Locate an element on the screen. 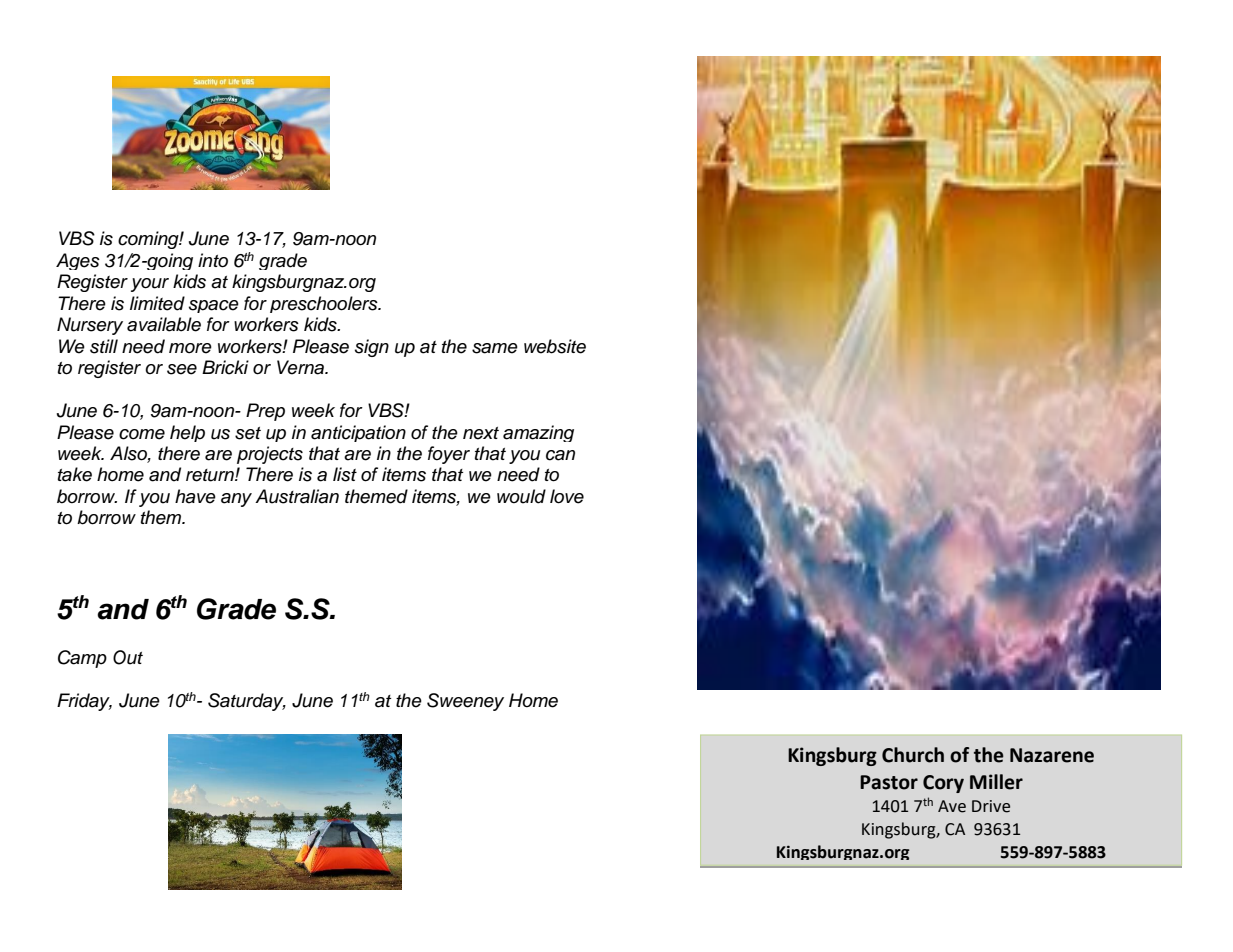  website is located at coordinates (555, 346).
